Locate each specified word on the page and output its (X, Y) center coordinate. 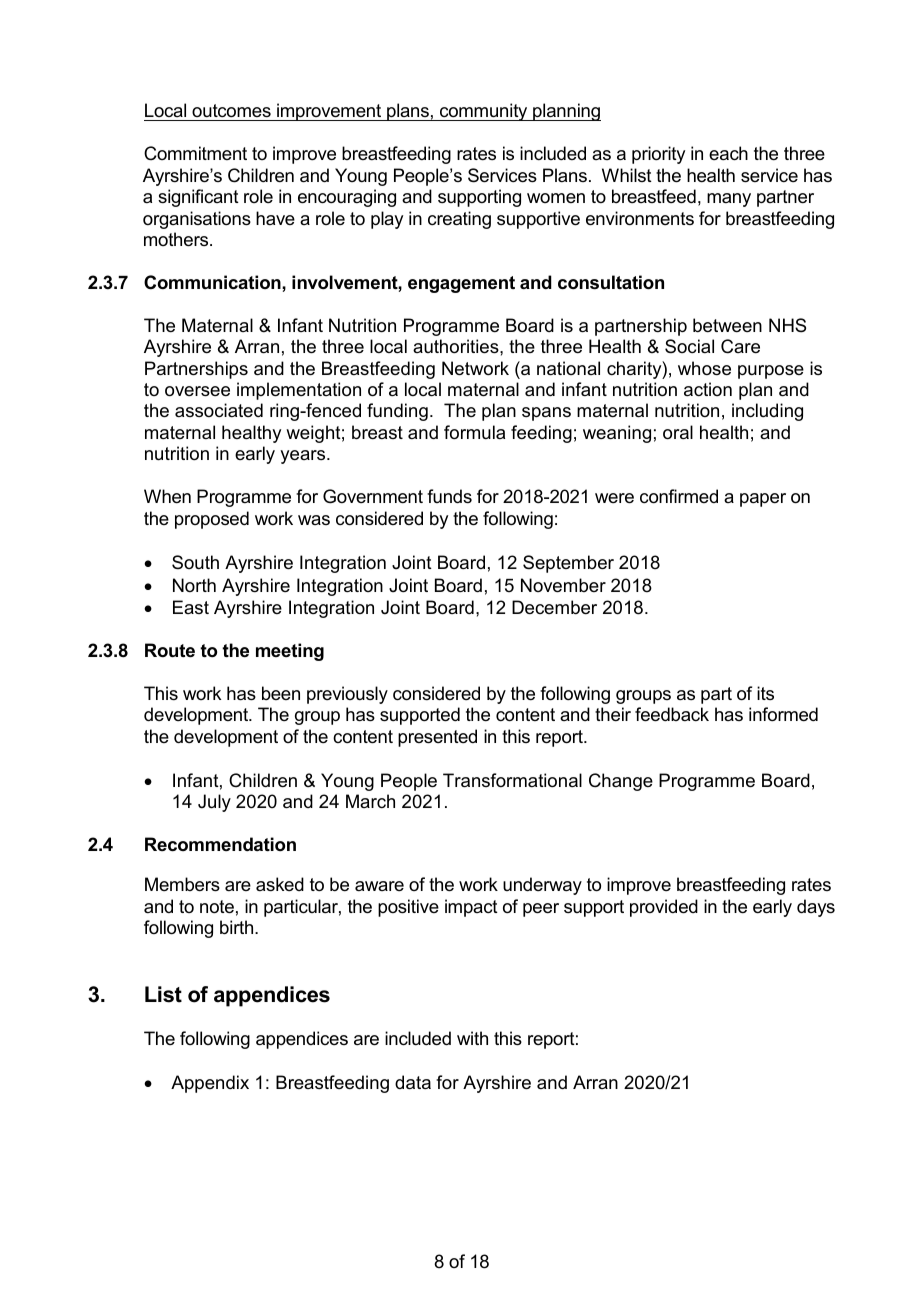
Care (740, 346)
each (728, 153)
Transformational (512, 780)
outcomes (231, 110)
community (484, 112)
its (765, 693)
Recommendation (220, 844)
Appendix (210, 1084)
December (554, 607)
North (194, 585)
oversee (197, 391)
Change (621, 782)
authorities (457, 346)
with (472, 1038)
